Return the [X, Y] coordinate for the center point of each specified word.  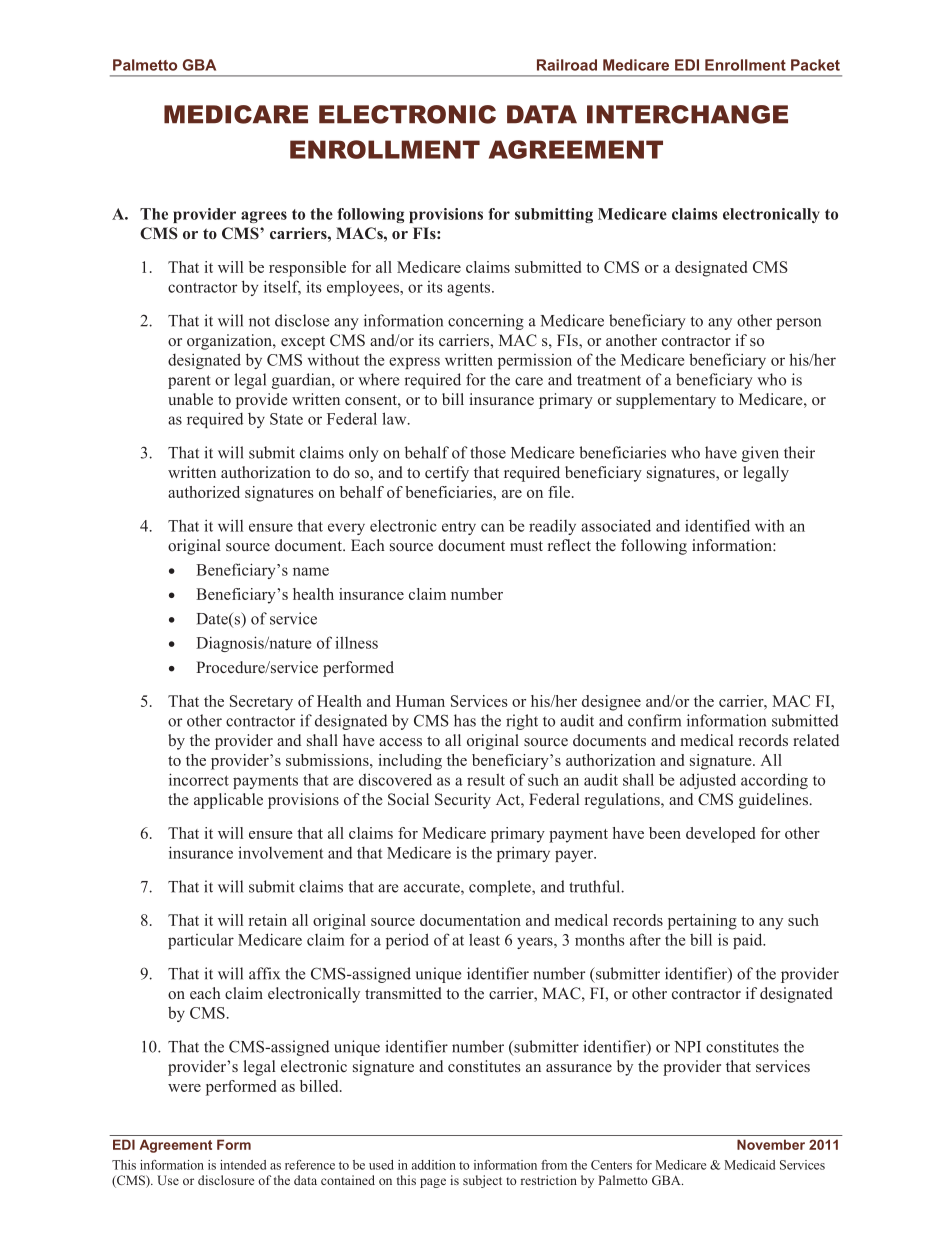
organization [230, 342]
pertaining [702, 922]
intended [243, 1165]
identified [717, 525]
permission [535, 361]
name [311, 571]
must [526, 546]
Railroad [567, 65]
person [798, 324]
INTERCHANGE [687, 114]
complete [501, 888]
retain [268, 920]
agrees [264, 217]
